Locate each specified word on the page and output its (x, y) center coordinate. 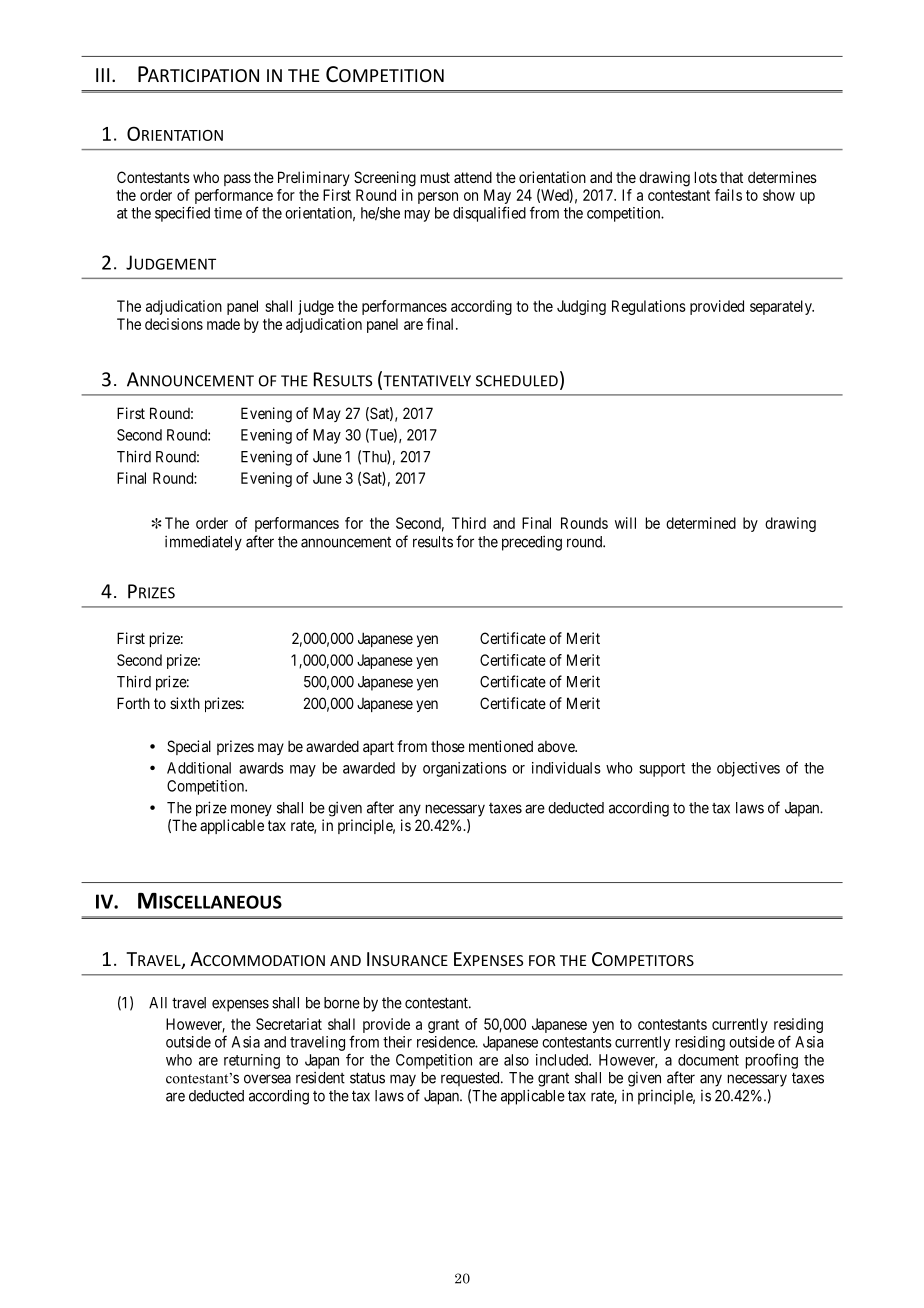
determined (701, 523)
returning (252, 1061)
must (435, 177)
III (102, 75)
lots (706, 177)
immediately (203, 543)
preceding (532, 543)
